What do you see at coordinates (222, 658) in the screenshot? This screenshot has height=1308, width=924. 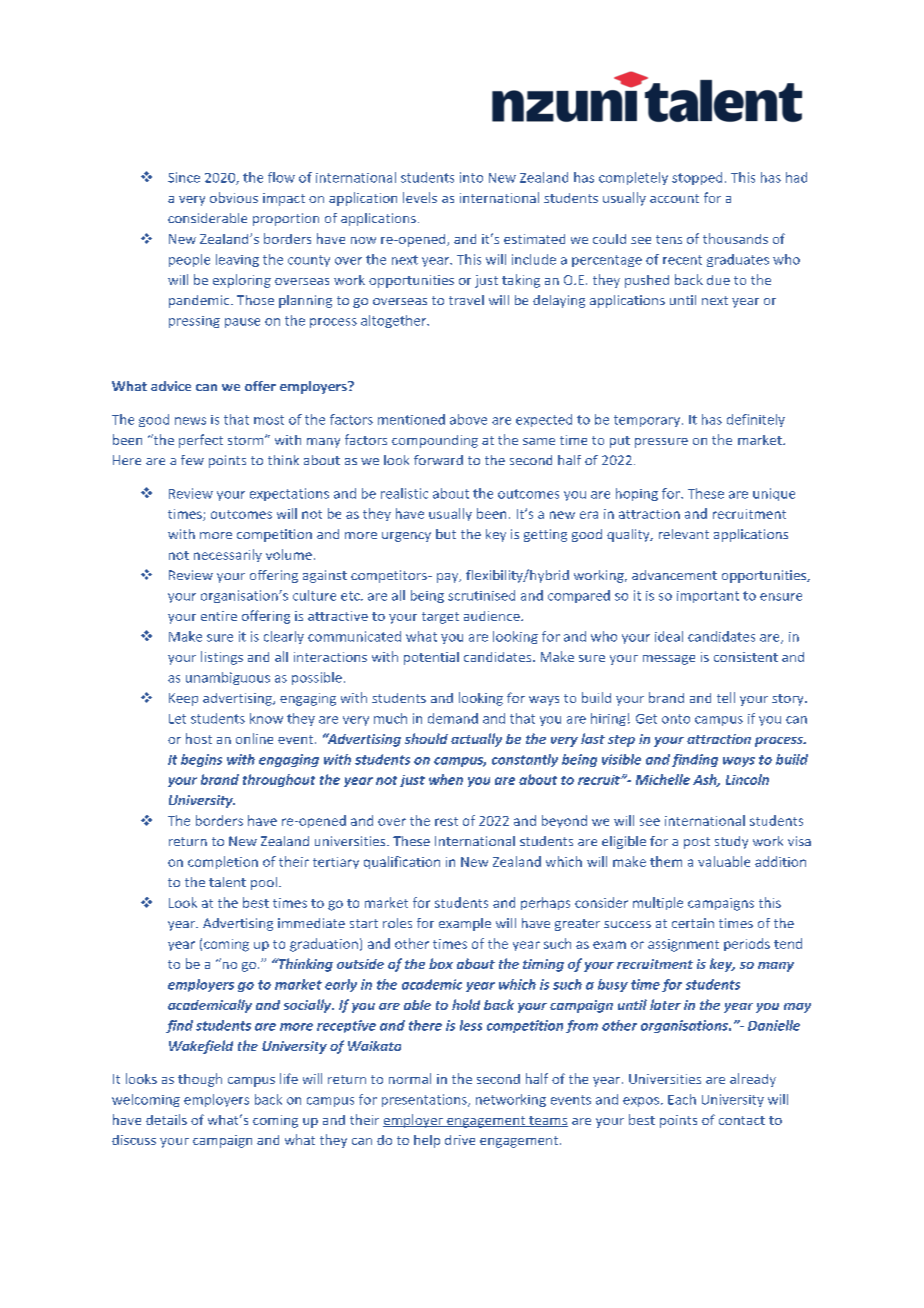 I see `listings` at bounding box center [222, 658].
